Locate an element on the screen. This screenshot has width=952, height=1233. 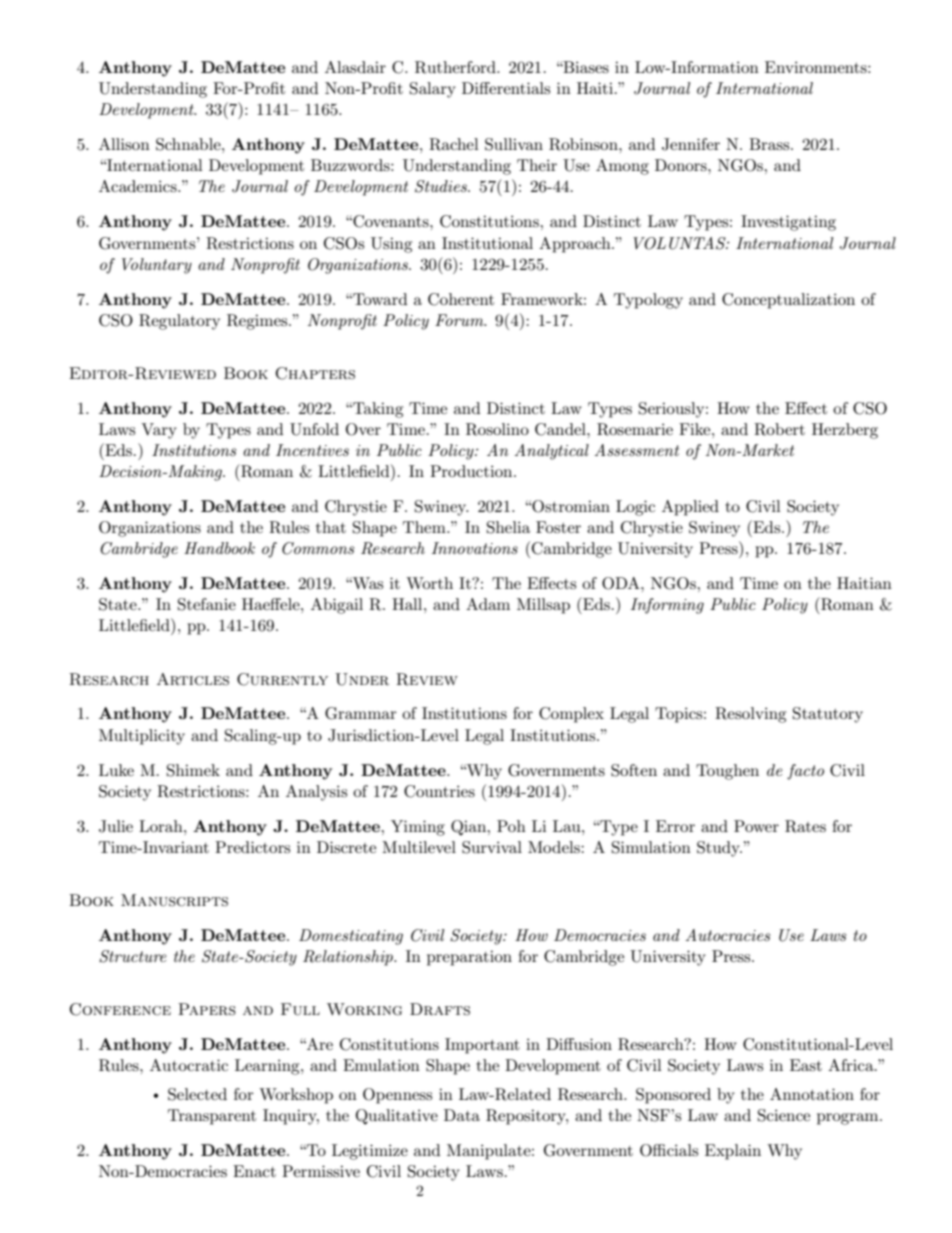
Production is located at coordinates (472, 471).
